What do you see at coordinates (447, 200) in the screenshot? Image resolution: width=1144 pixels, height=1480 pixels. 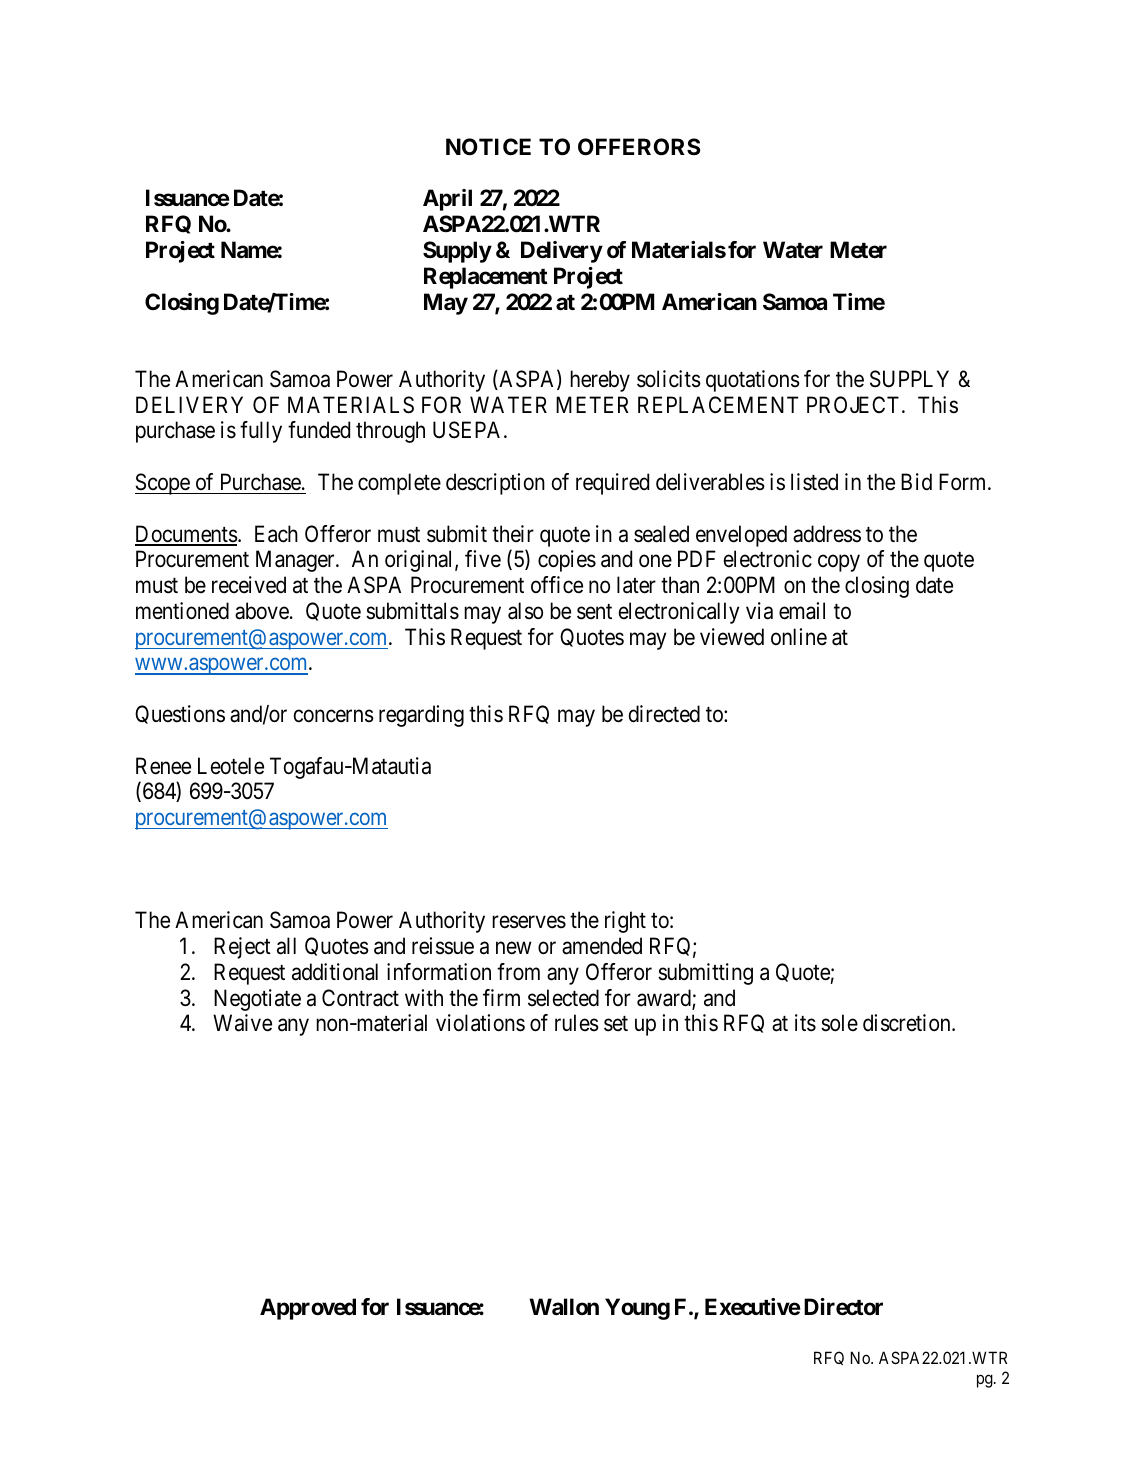 I see `April` at bounding box center [447, 200].
